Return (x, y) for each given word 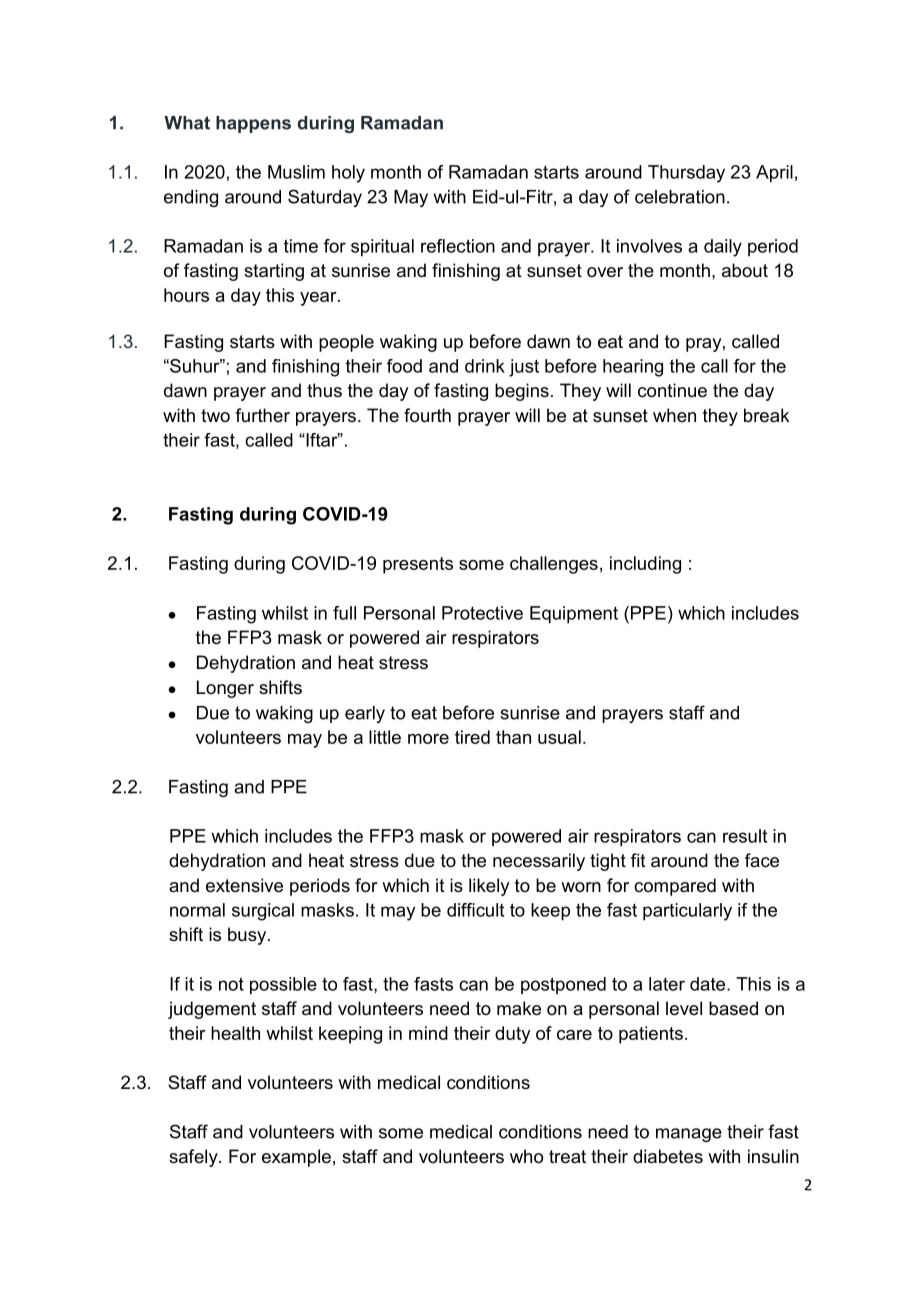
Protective (482, 613)
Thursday (686, 174)
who (526, 1156)
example (296, 1158)
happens (253, 124)
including (645, 565)
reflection (458, 246)
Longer (225, 689)
